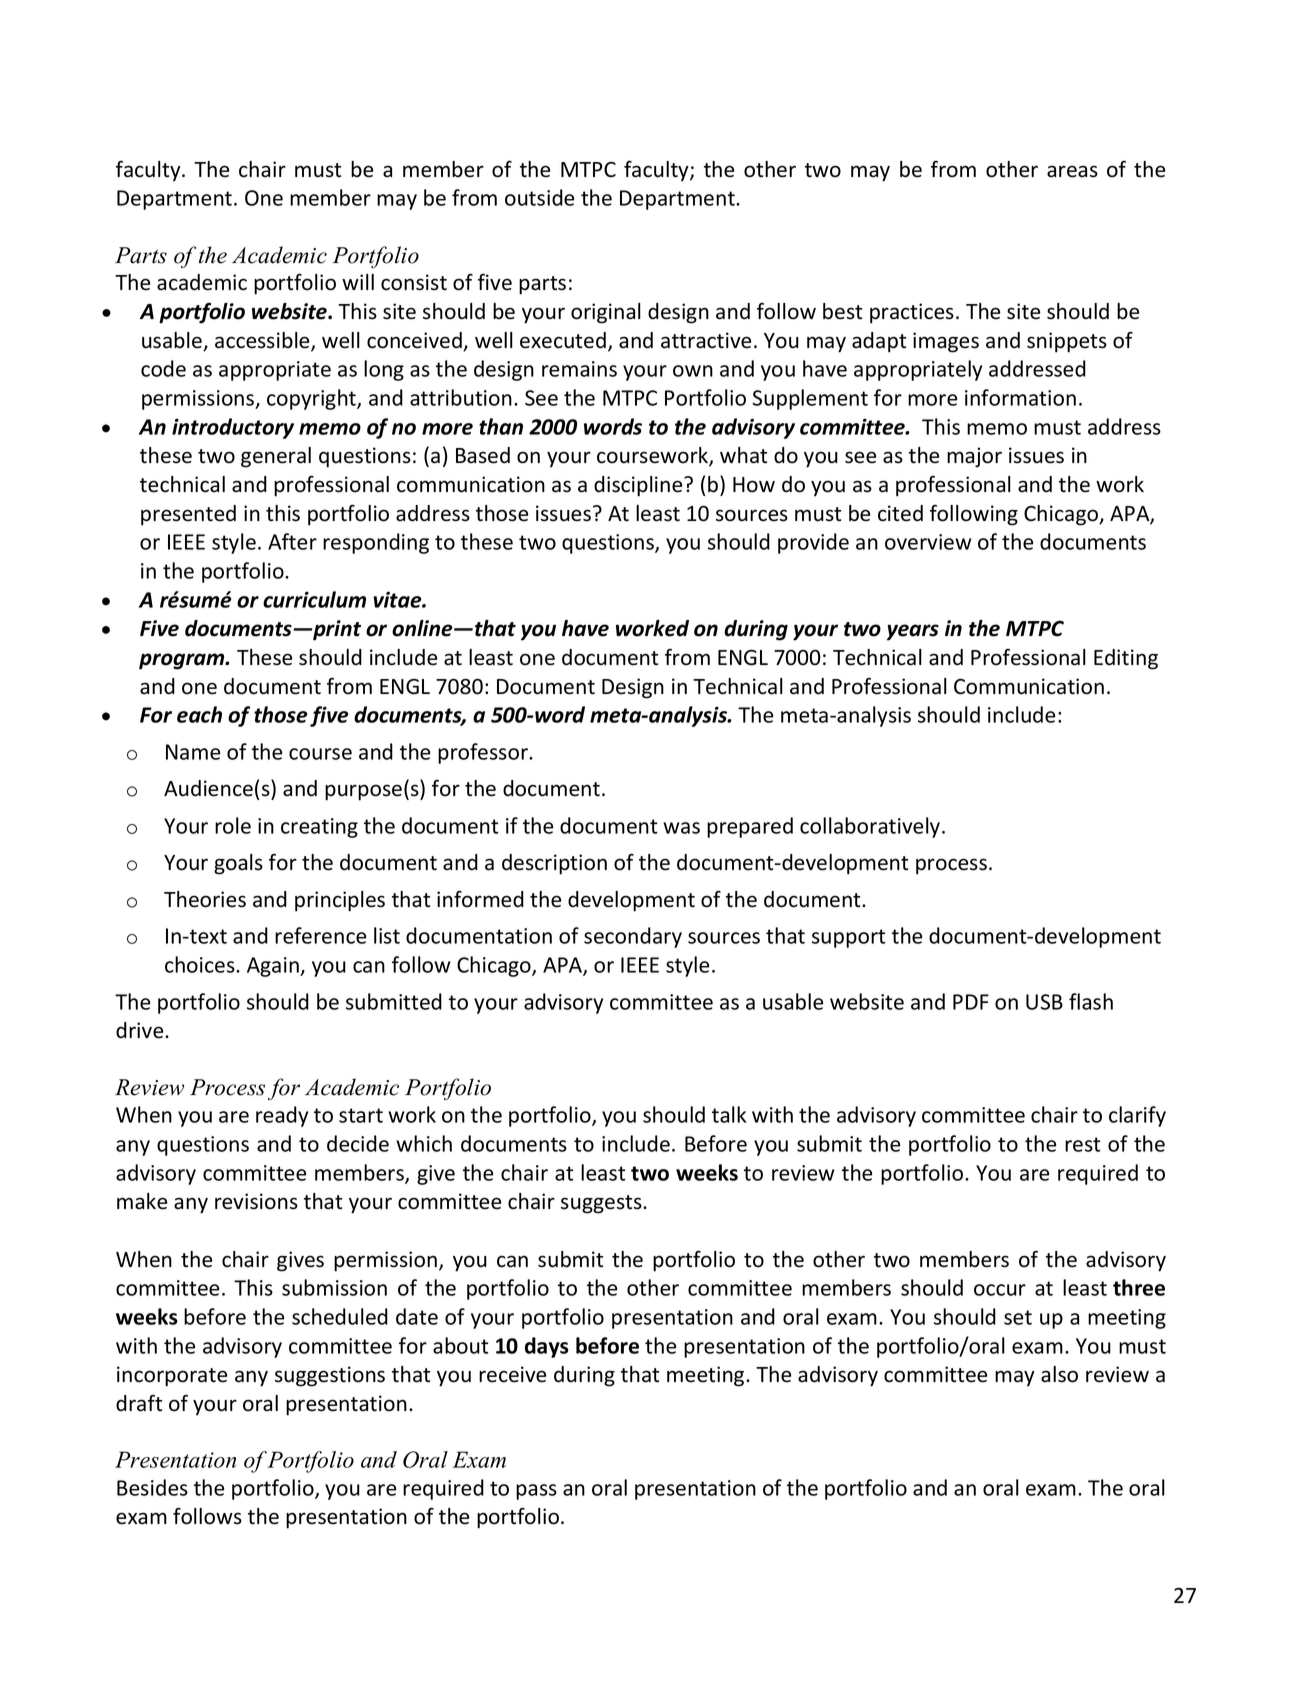  I want to click on outside, so click(539, 197).
